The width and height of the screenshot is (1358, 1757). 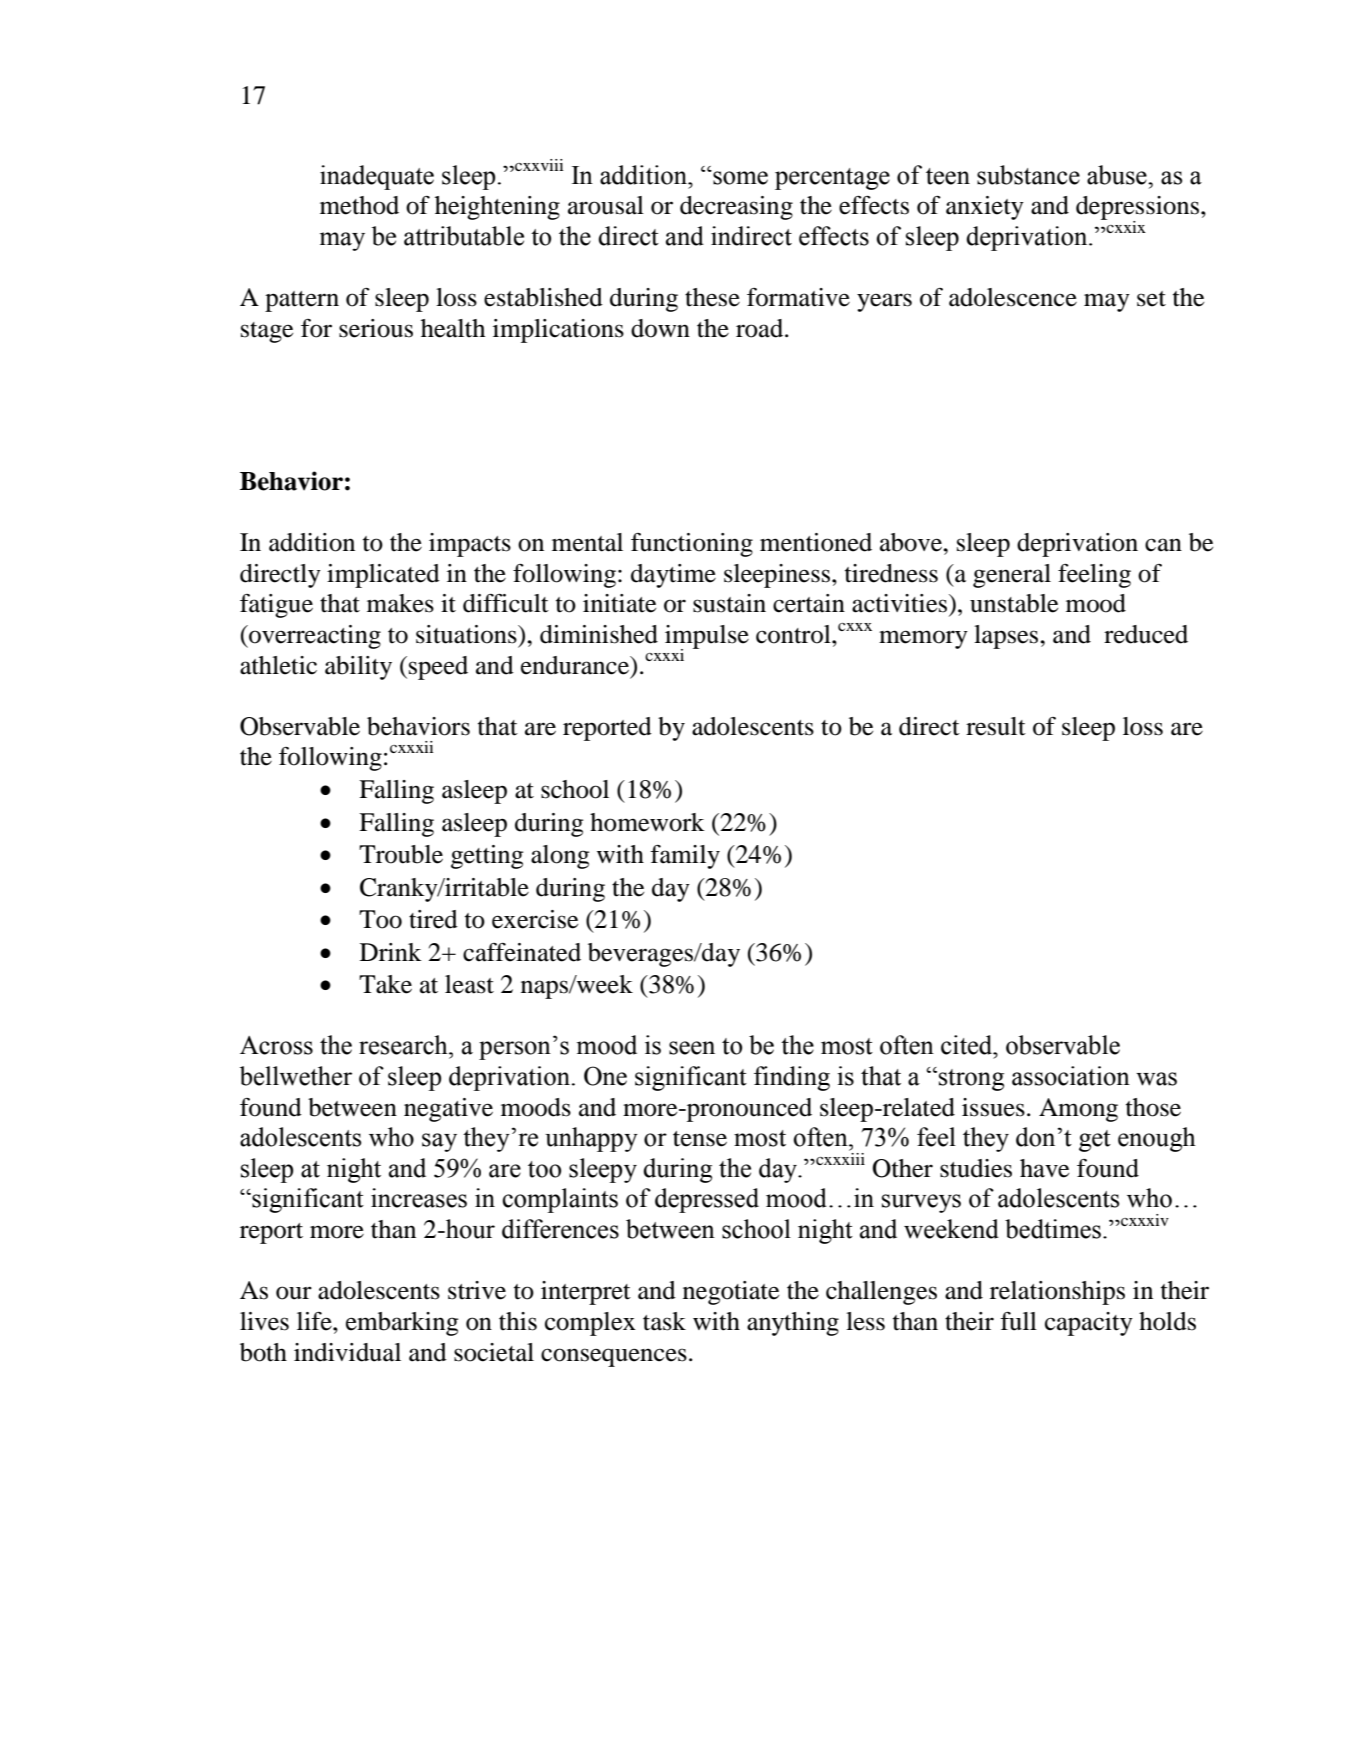 I want to click on substance, so click(x=1028, y=175).
